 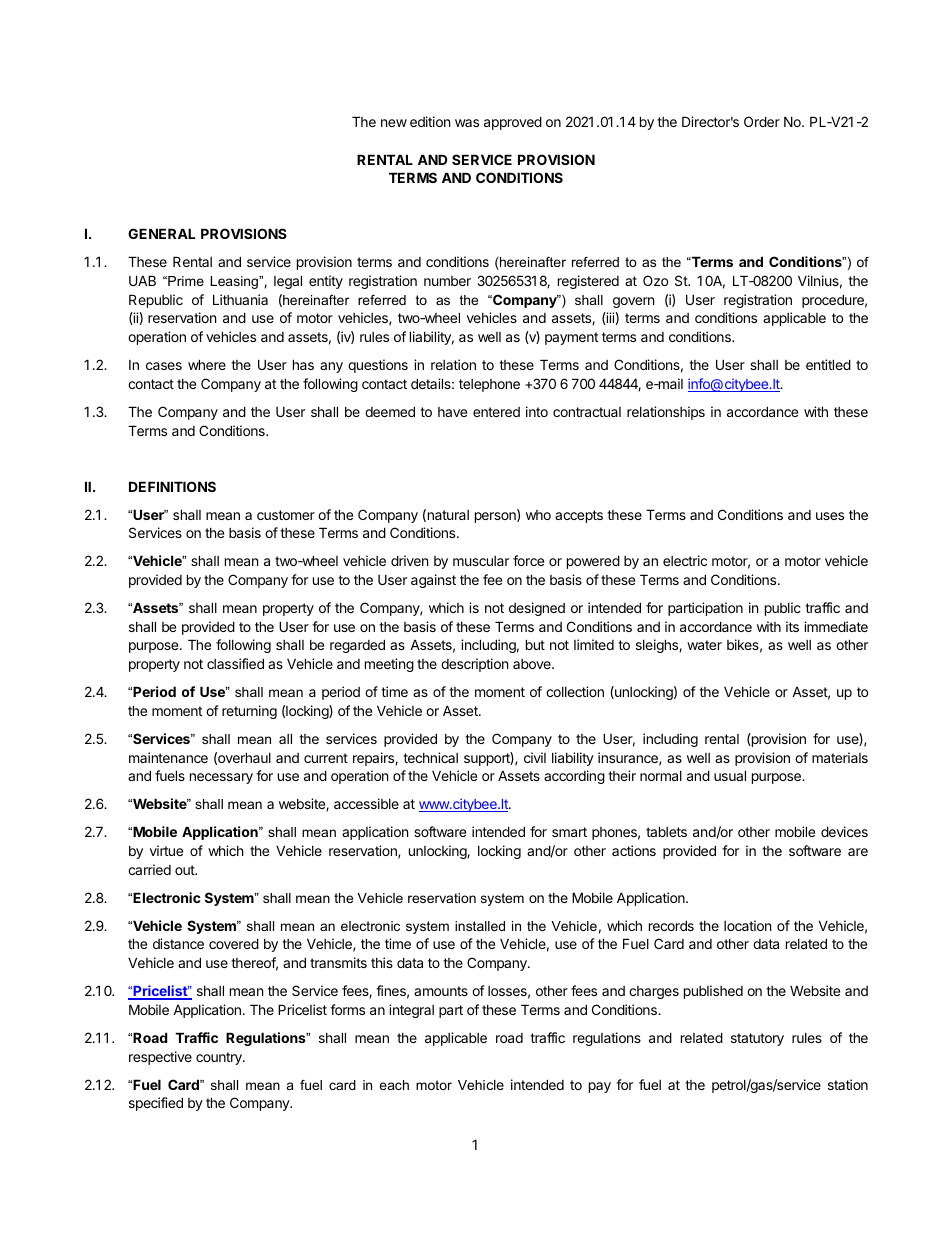 I want to click on where, so click(x=207, y=364).
